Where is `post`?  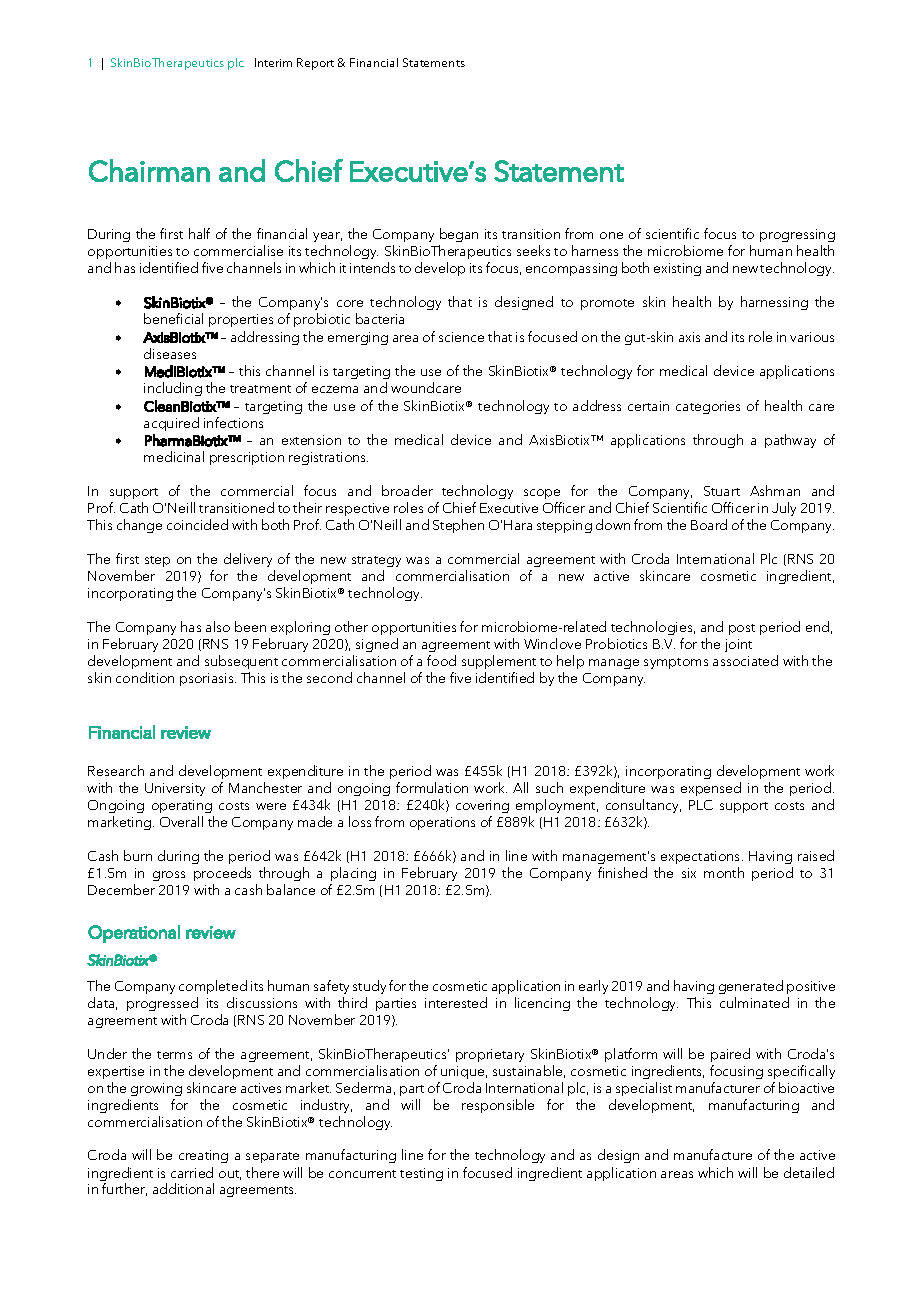 post is located at coordinates (742, 629).
